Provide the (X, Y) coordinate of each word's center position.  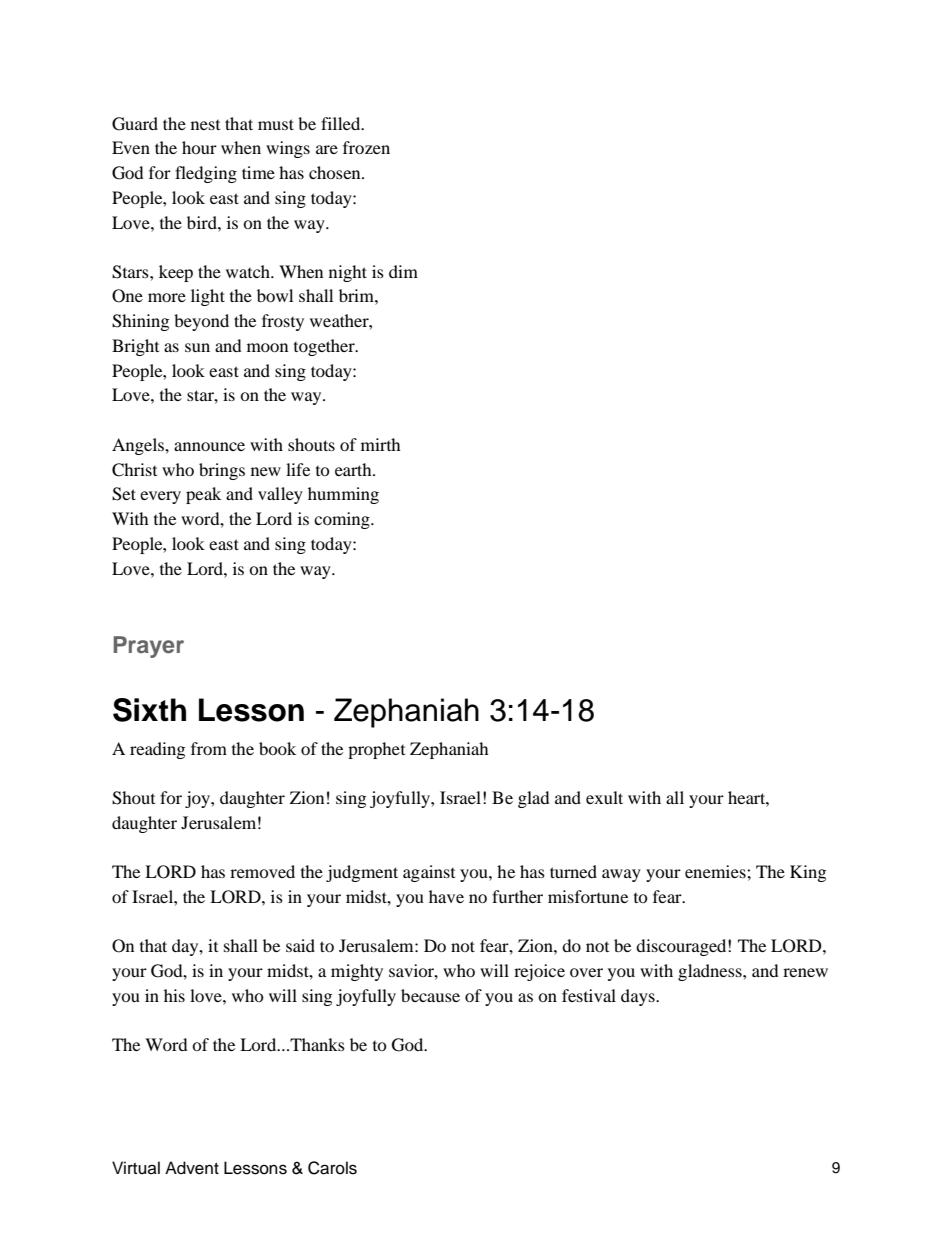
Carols (332, 1168)
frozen (366, 147)
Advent (192, 1168)
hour (199, 147)
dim (403, 271)
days (639, 997)
